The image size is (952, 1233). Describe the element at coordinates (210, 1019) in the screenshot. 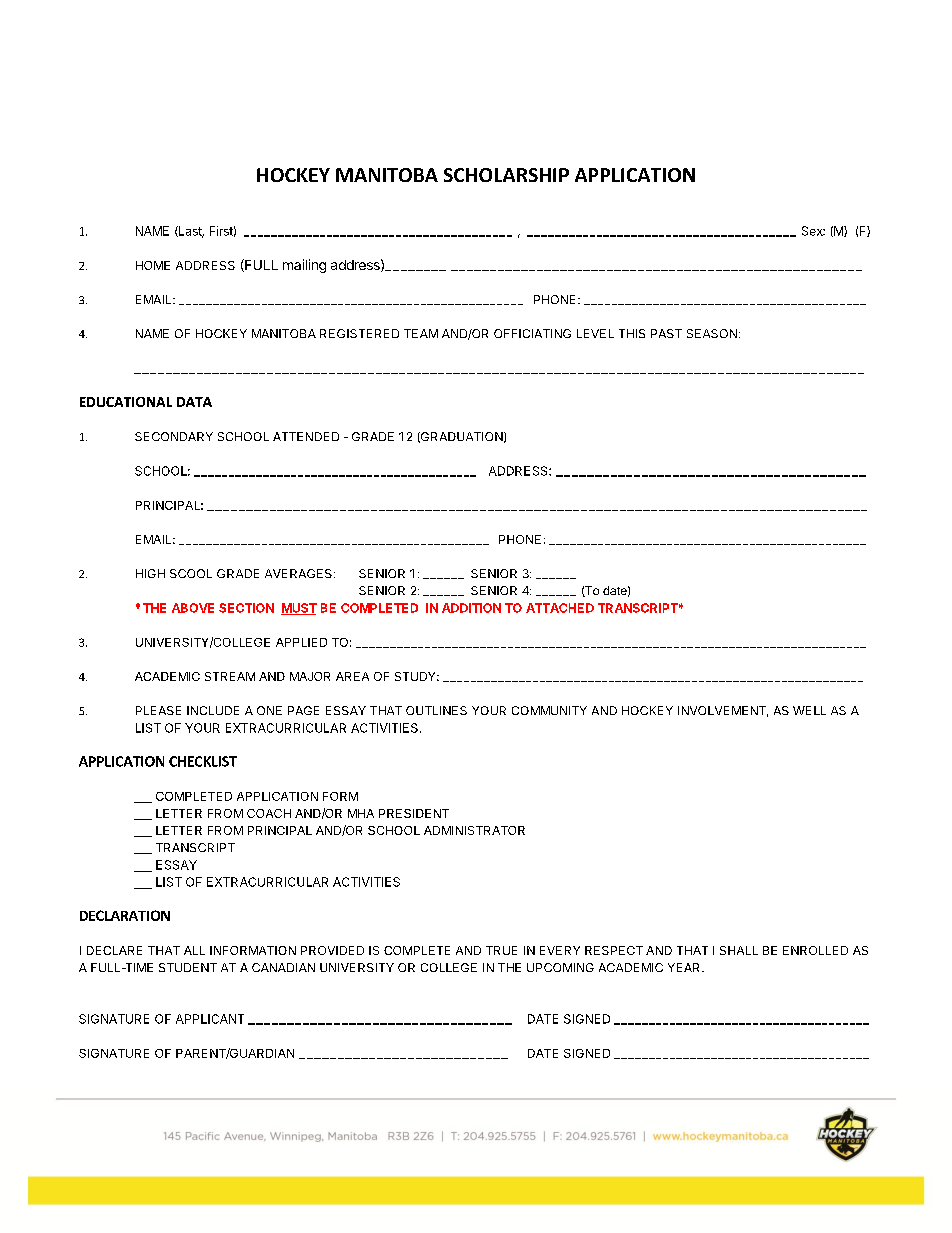

I see `APPLICANT` at that location.
